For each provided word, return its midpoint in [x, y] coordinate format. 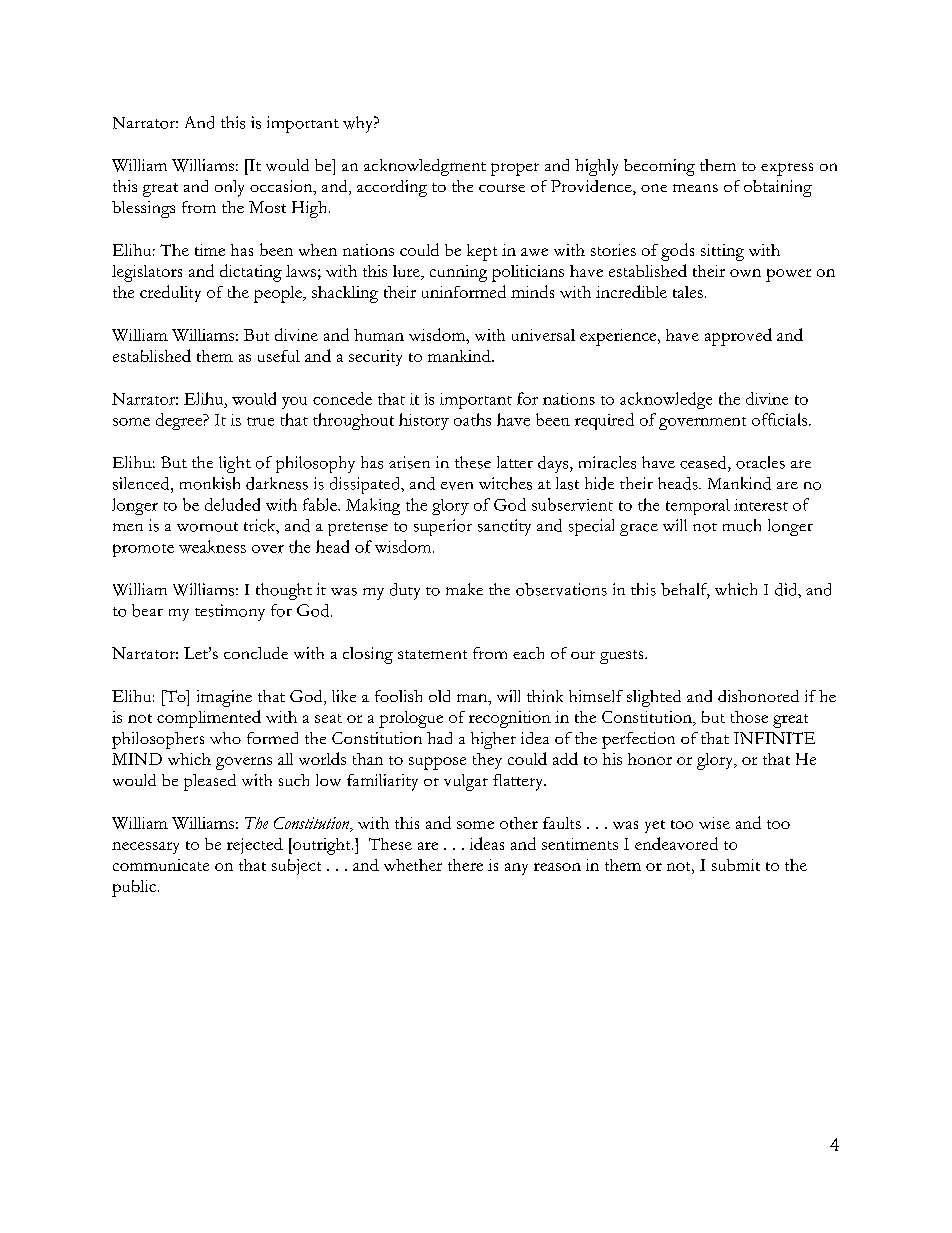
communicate [161, 865]
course [502, 188]
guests [623, 657]
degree [180, 421]
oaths [472, 419]
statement [432, 654]
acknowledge [666, 400]
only [229, 188]
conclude [256, 653]
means [695, 188]
